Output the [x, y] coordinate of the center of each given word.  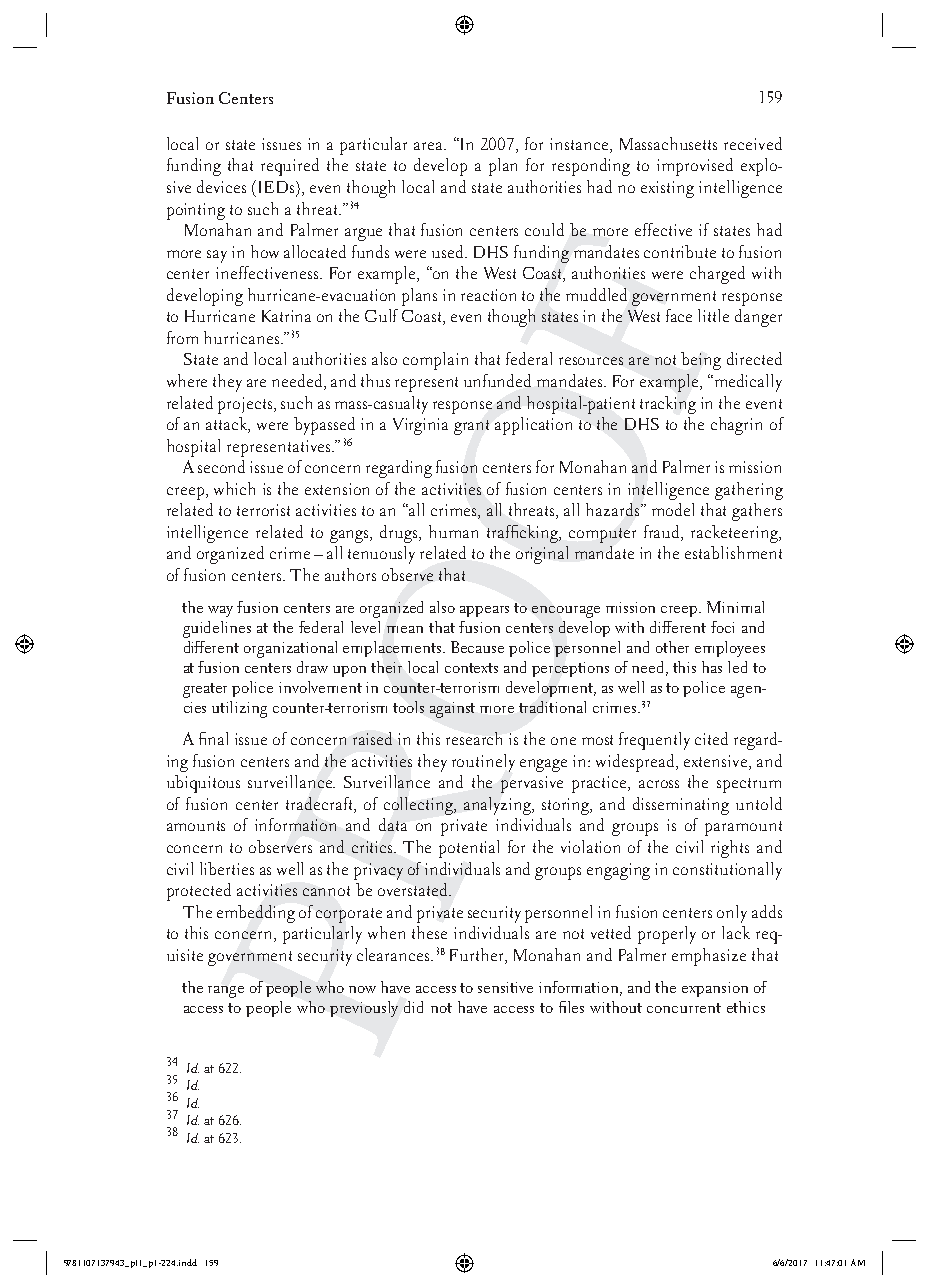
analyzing [499, 806]
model [673, 509]
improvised [695, 167]
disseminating [681, 806]
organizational [290, 649]
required [290, 167]
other [672, 647]
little [713, 315]
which [234, 488]
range [226, 992]
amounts [196, 826]
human [453, 531]
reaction [488, 295]
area [429, 146]
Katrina [286, 316]
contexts [471, 668]
